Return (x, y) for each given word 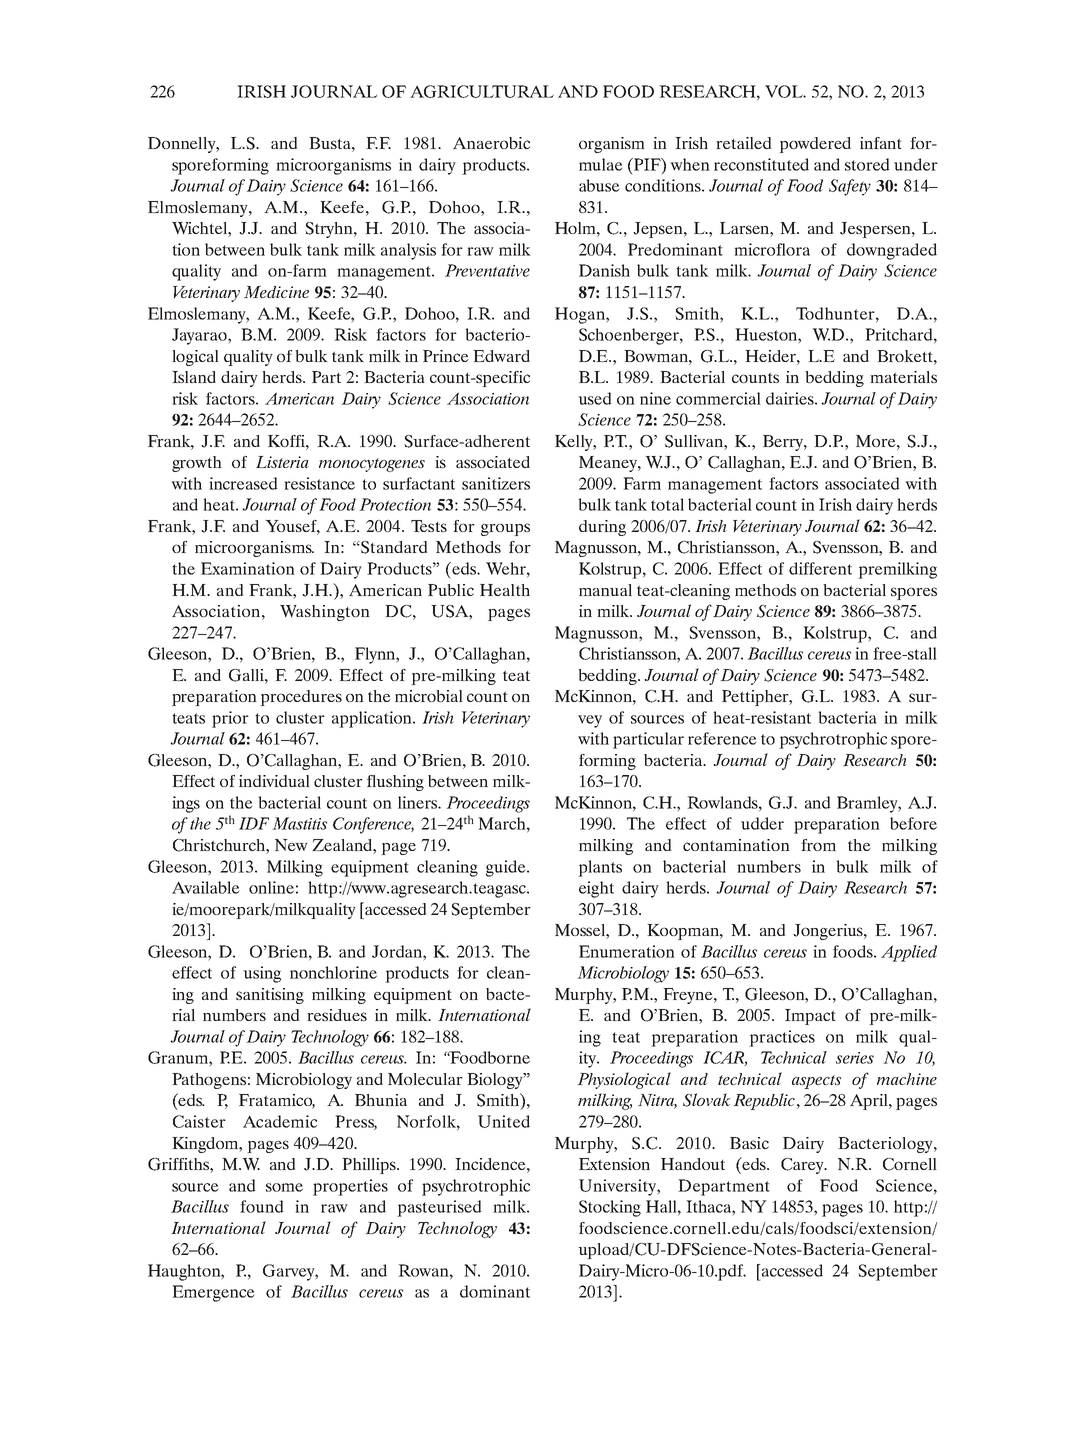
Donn (169, 143)
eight (596, 889)
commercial (718, 398)
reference (722, 738)
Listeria (282, 462)
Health (505, 590)
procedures (301, 698)
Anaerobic (491, 143)
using (262, 974)
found (262, 1206)
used (595, 398)
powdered (815, 145)
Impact (810, 1017)
